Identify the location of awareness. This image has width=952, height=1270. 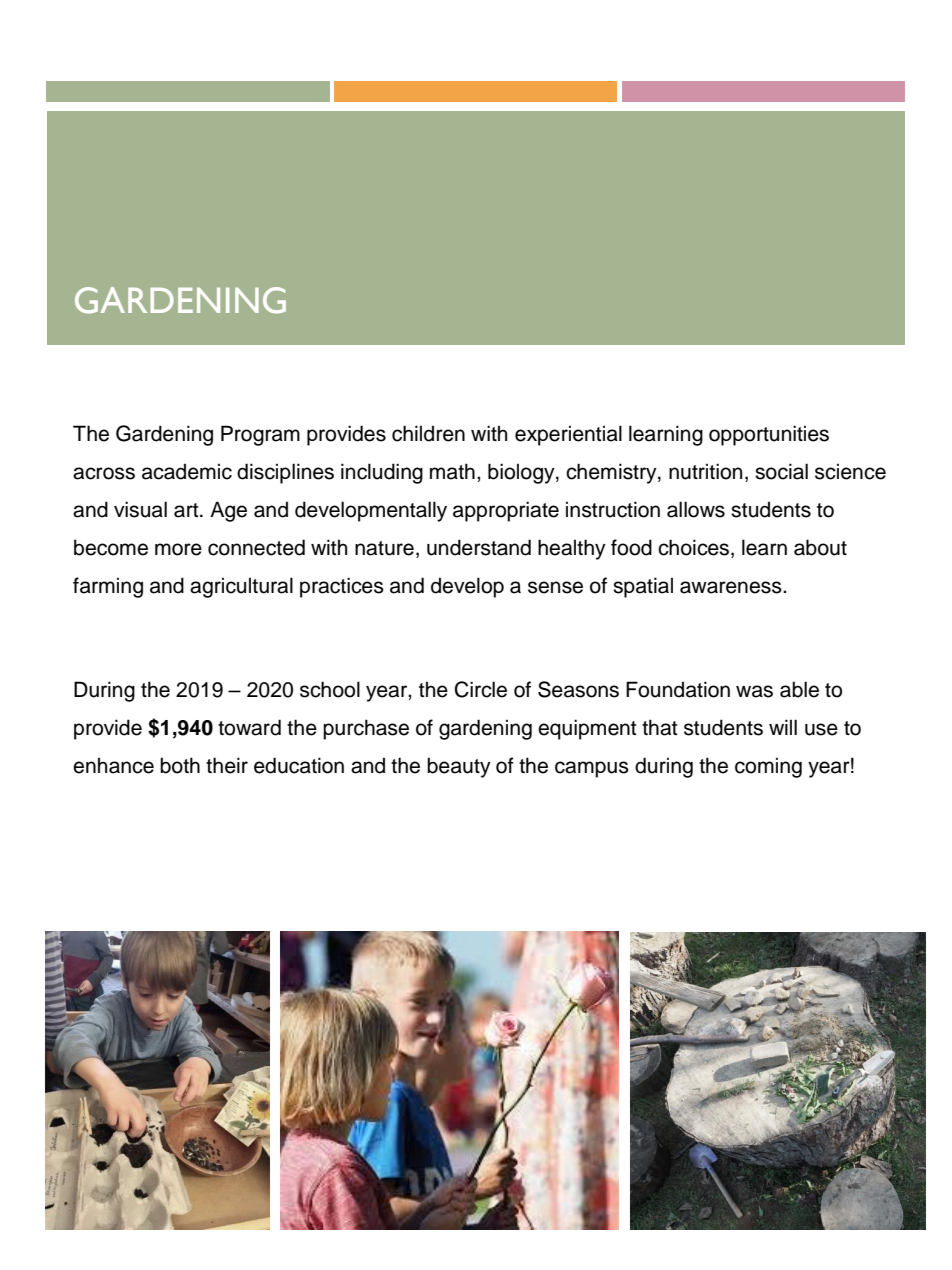
(732, 587).
